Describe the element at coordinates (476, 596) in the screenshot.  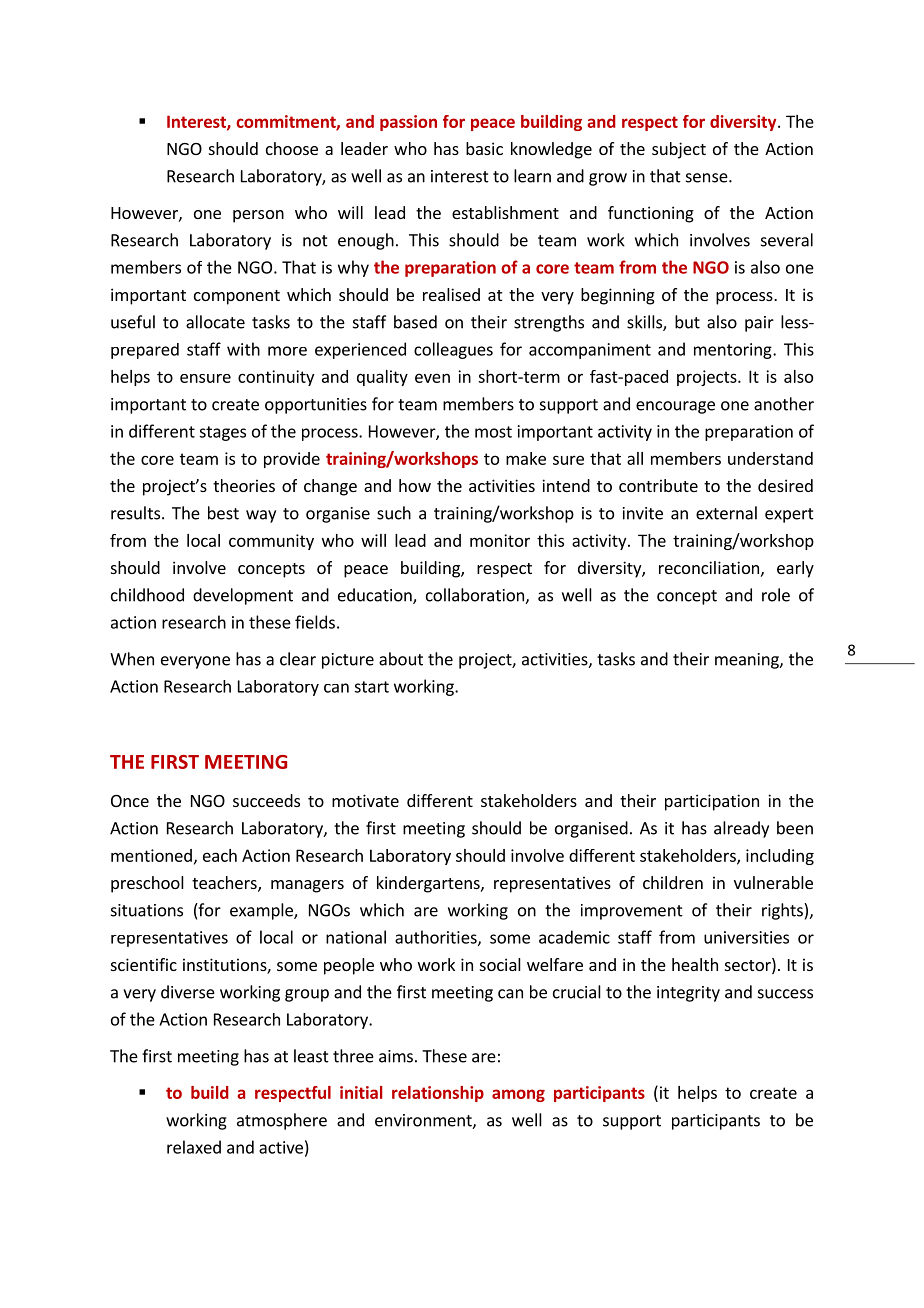
I see `collaboration` at that location.
